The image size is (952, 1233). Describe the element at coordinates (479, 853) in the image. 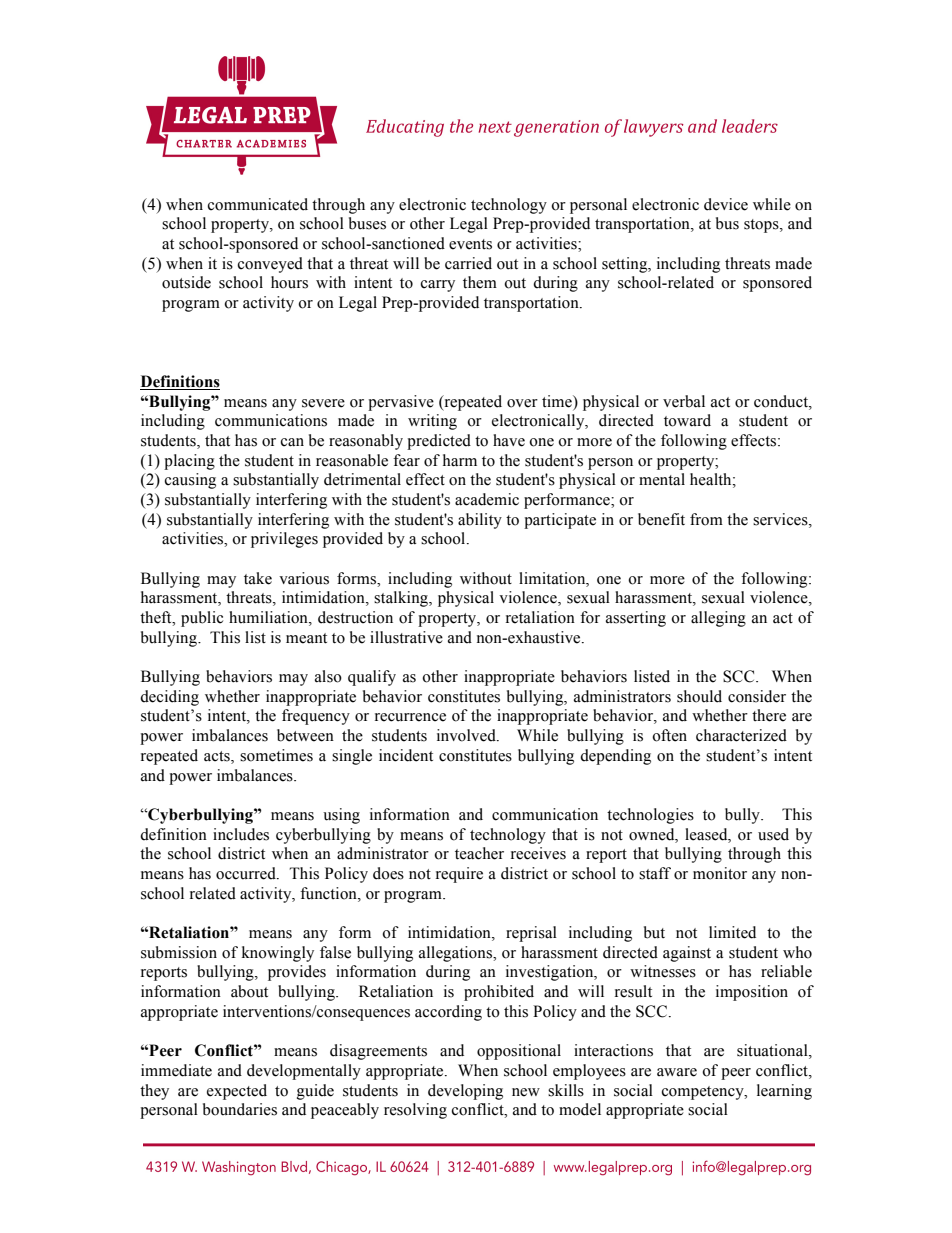

I see `teacher` at that location.
